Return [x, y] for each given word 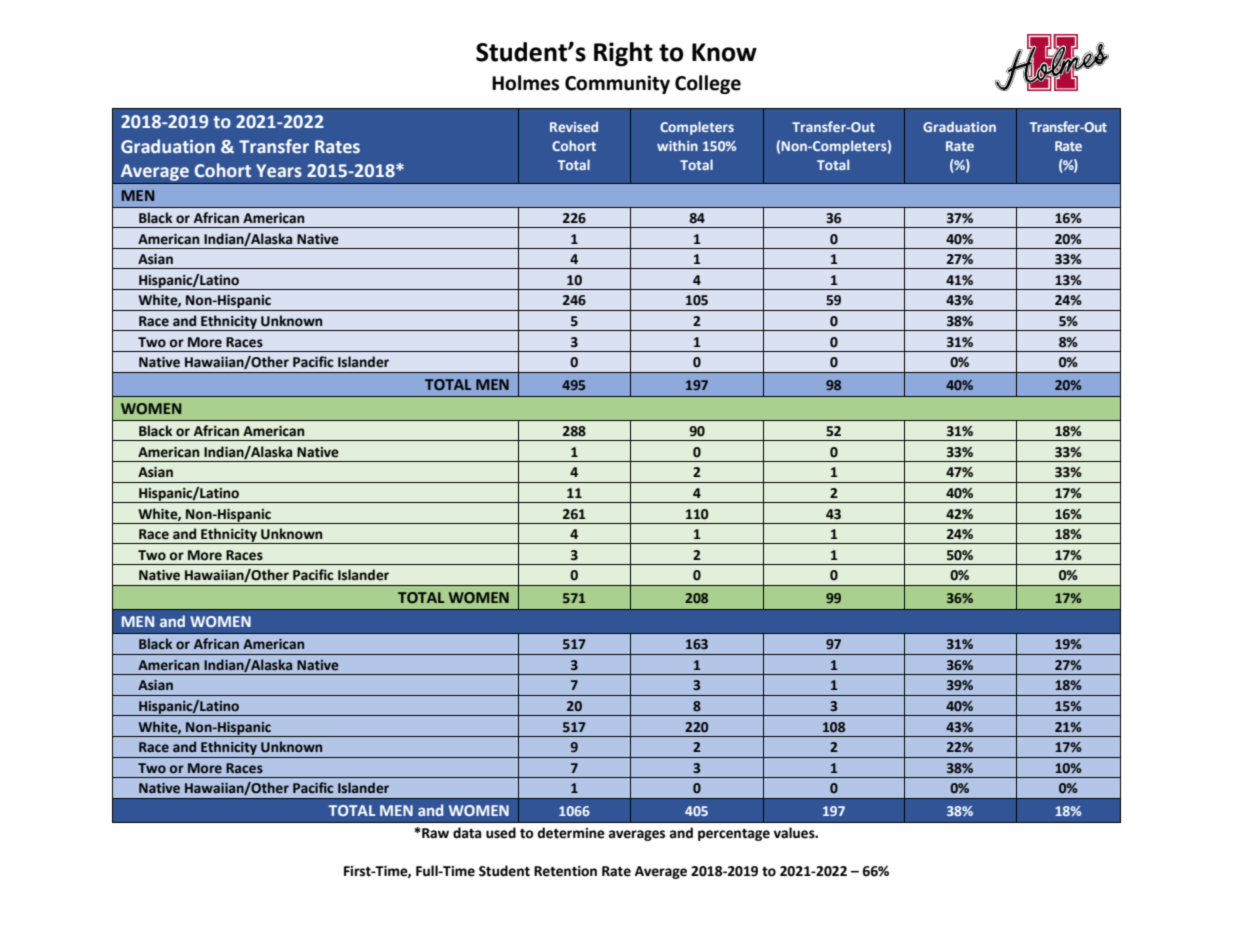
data [467, 833]
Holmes [525, 83]
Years [279, 171]
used [501, 833]
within [677, 145]
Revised [574, 126]
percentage [734, 835]
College [708, 84]
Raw [434, 833]
